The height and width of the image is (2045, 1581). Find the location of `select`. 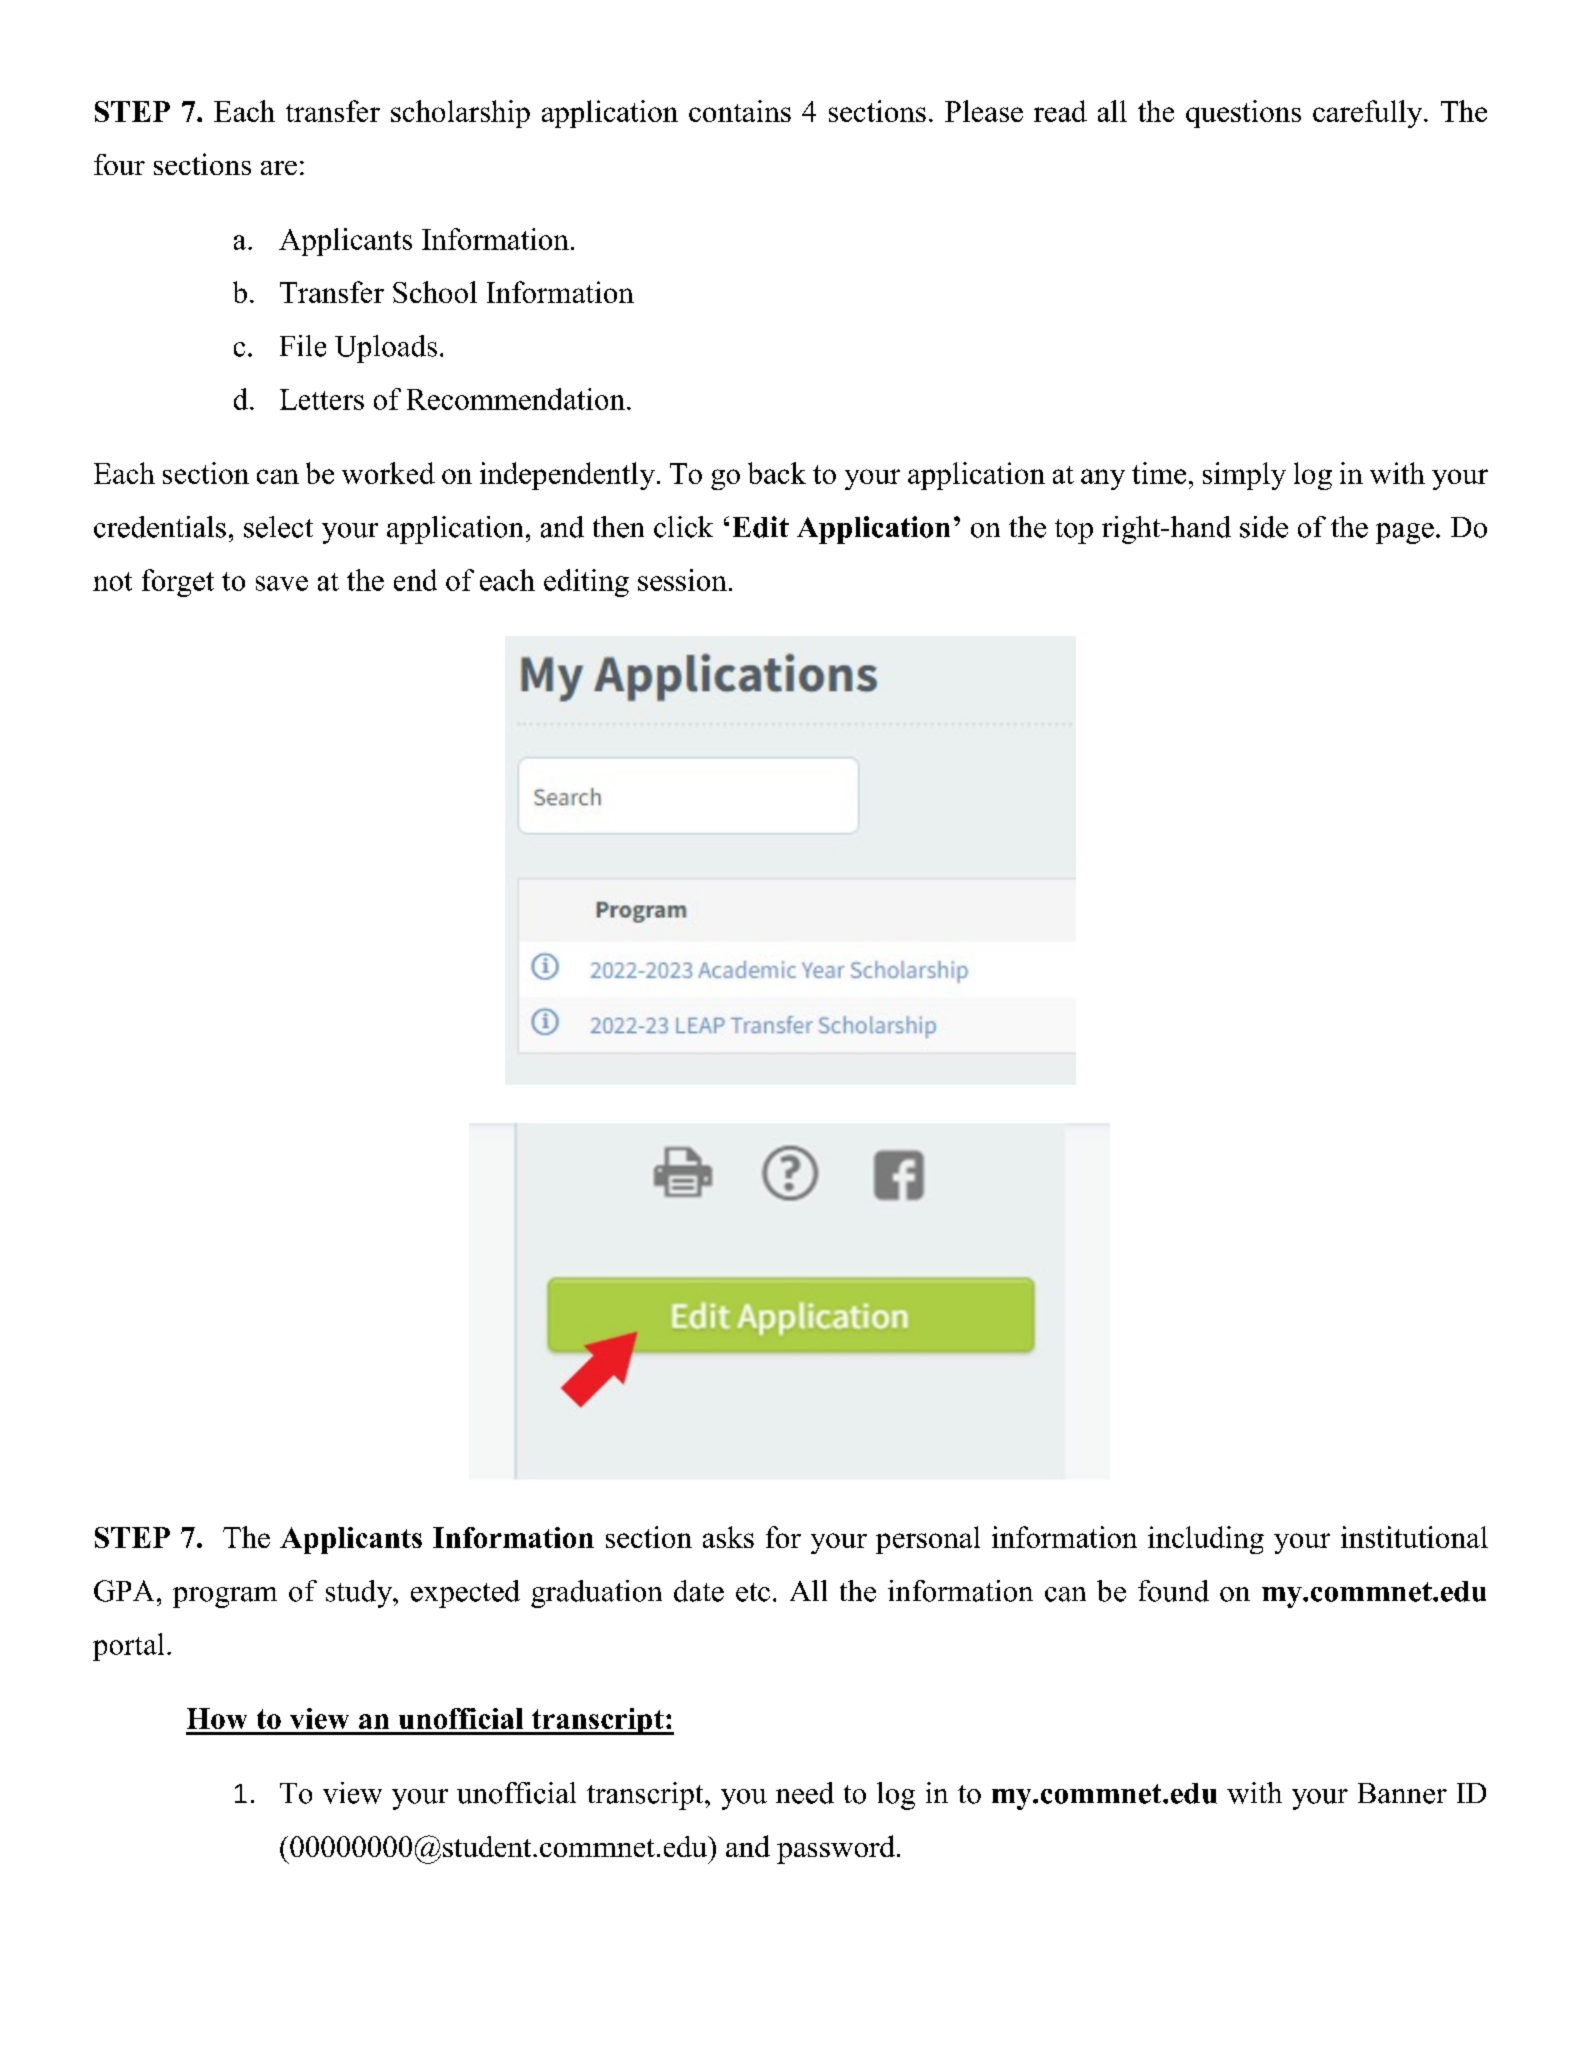

select is located at coordinates (278, 527).
